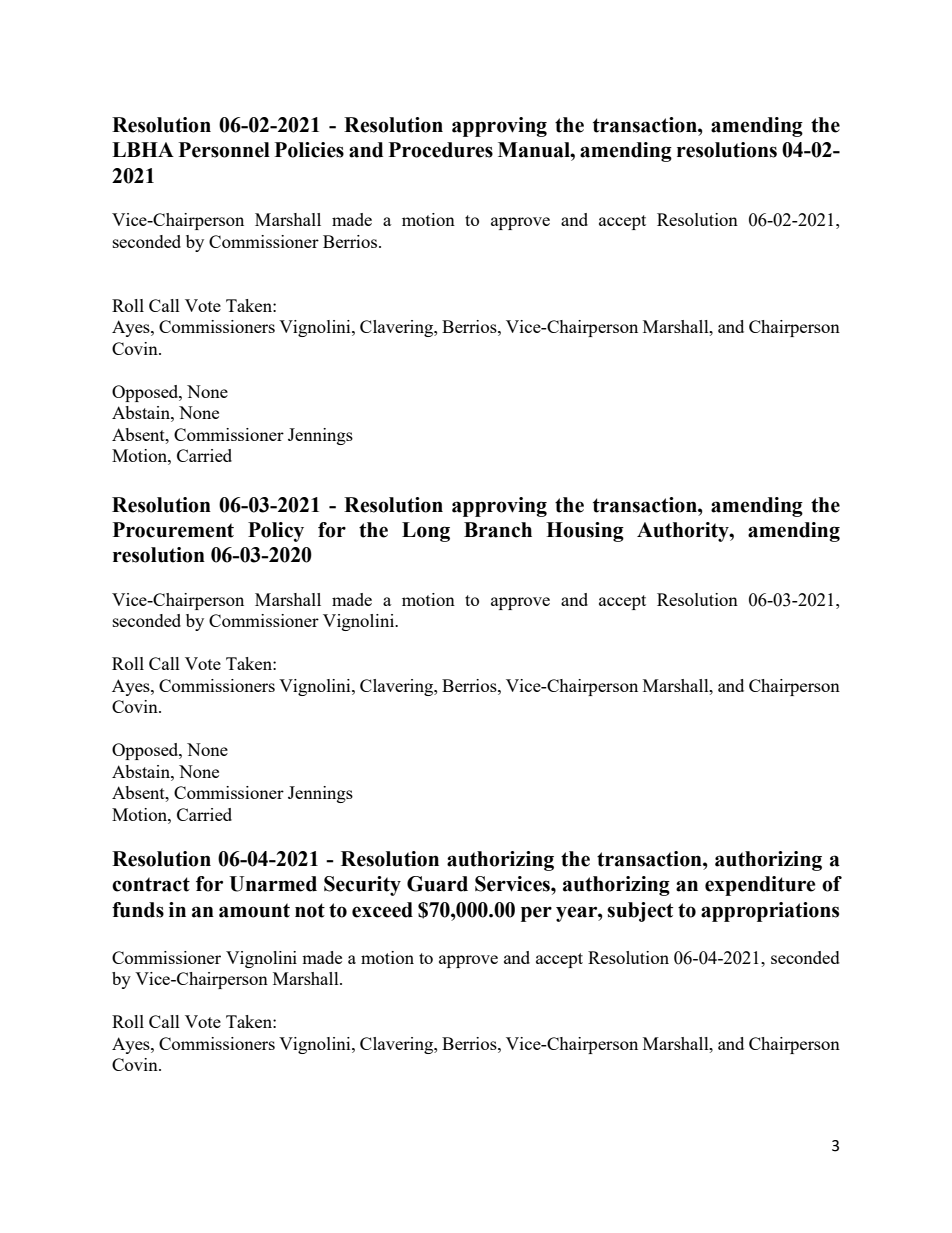  I want to click on Guard, so click(437, 884).
